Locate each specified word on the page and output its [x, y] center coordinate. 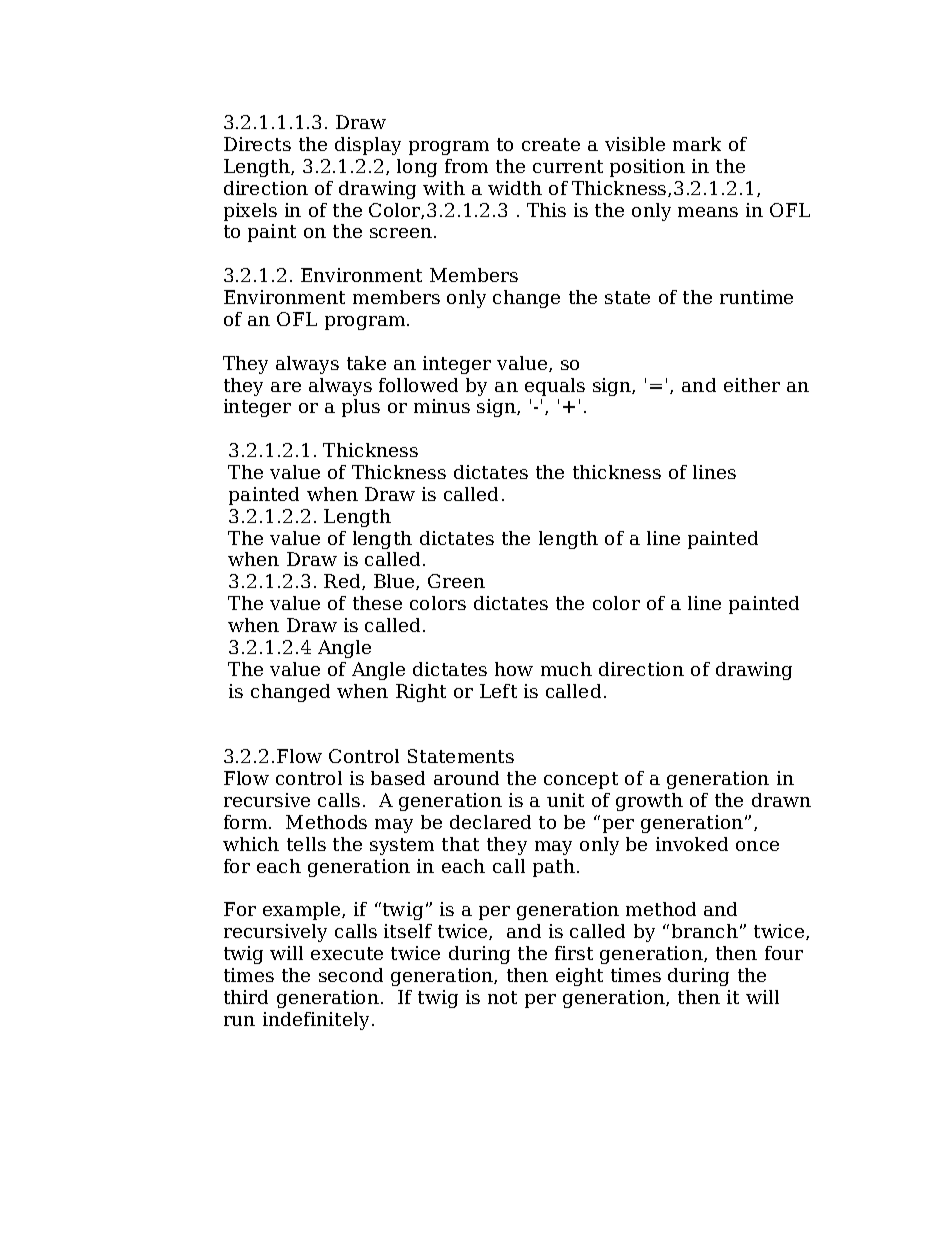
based [398, 778]
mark [697, 144]
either [752, 385]
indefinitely [316, 1021]
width [515, 188]
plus [361, 408]
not [502, 997]
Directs [257, 144]
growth [649, 802]
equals [555, 387]
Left [498, 691]
